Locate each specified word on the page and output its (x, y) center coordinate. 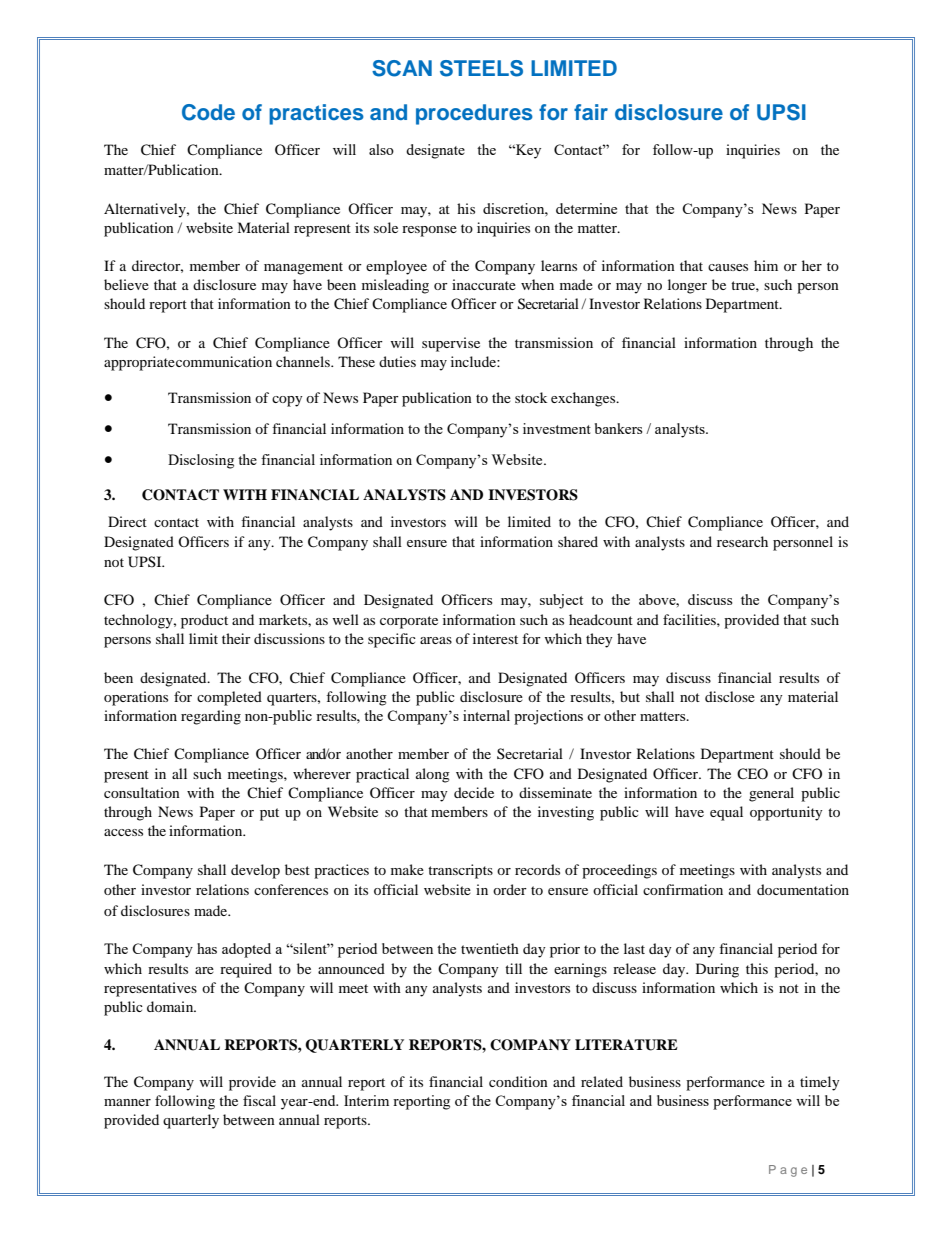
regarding (211, 717)
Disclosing (201, 461)
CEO (752, 773)
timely (820, 1083)
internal (486, 715)
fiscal (259, 1100)
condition (518, 1081)
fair (591, 112)
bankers (618, 428)
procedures (474, 114)
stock (531, 397)
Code (208, 112)
